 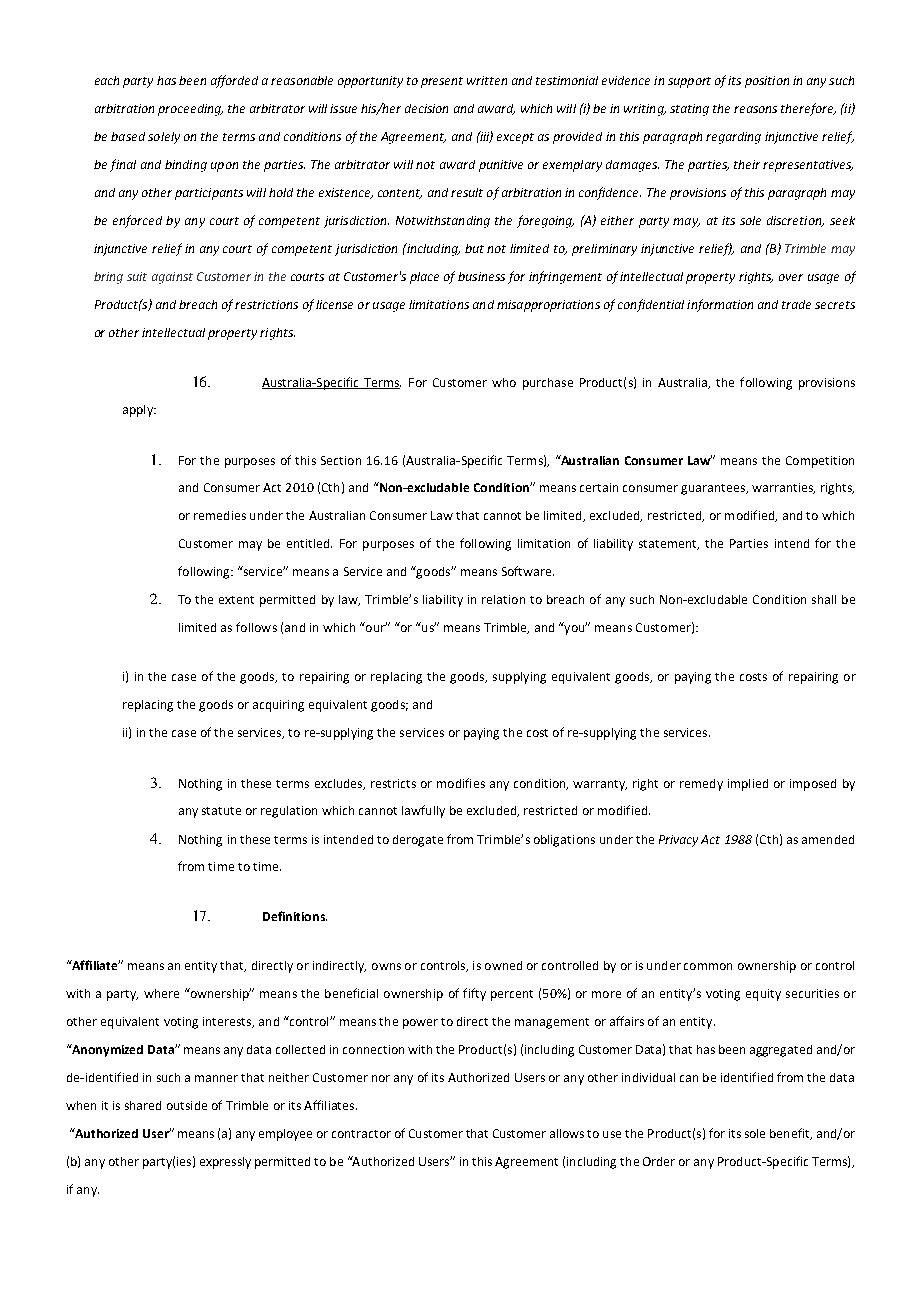 What do you see at coordinates (190, 110) in the screenshot?
I see `proceeding` at bounding box center [190, 110].
